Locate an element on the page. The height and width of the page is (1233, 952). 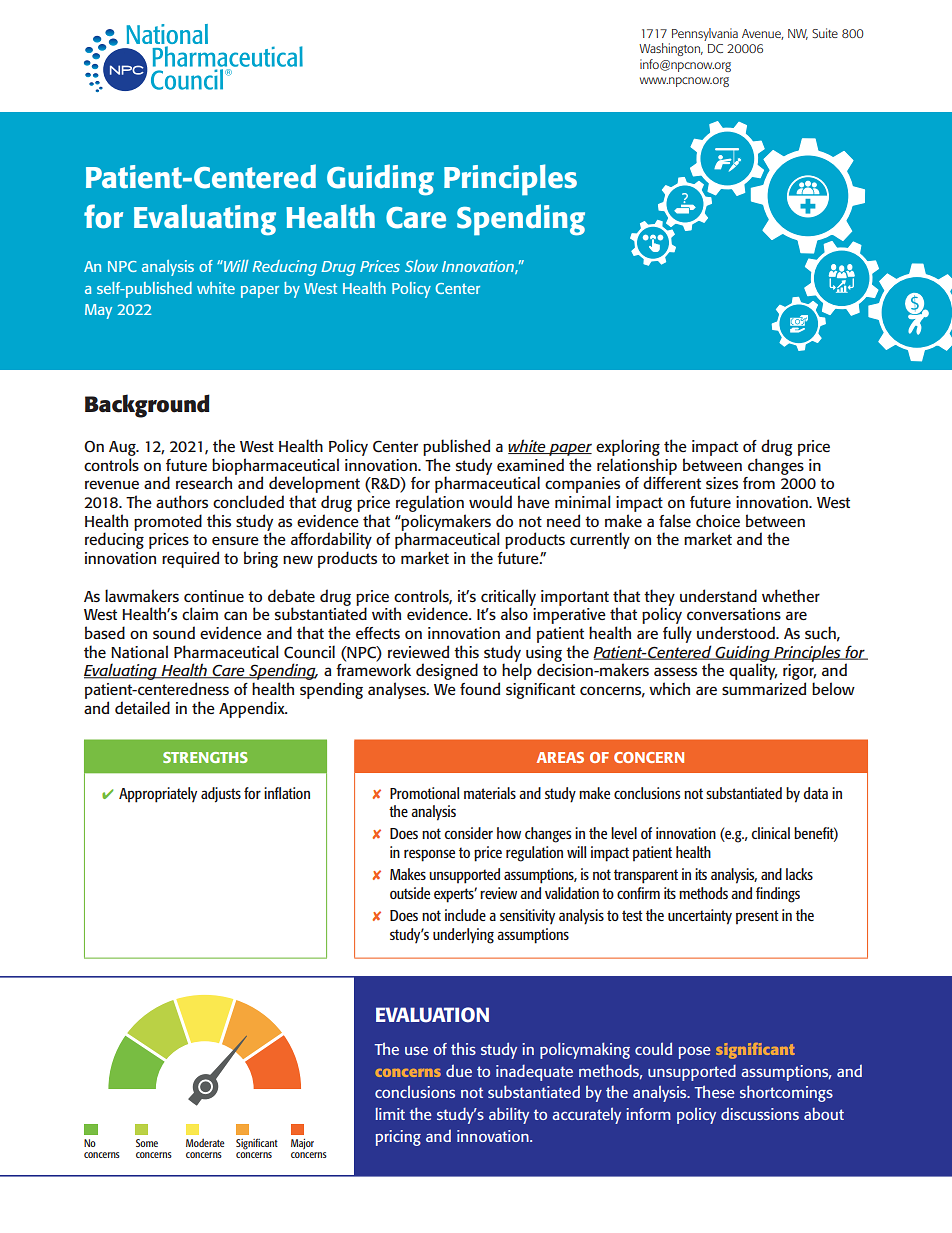
found is located at coordinates (480, 688).
